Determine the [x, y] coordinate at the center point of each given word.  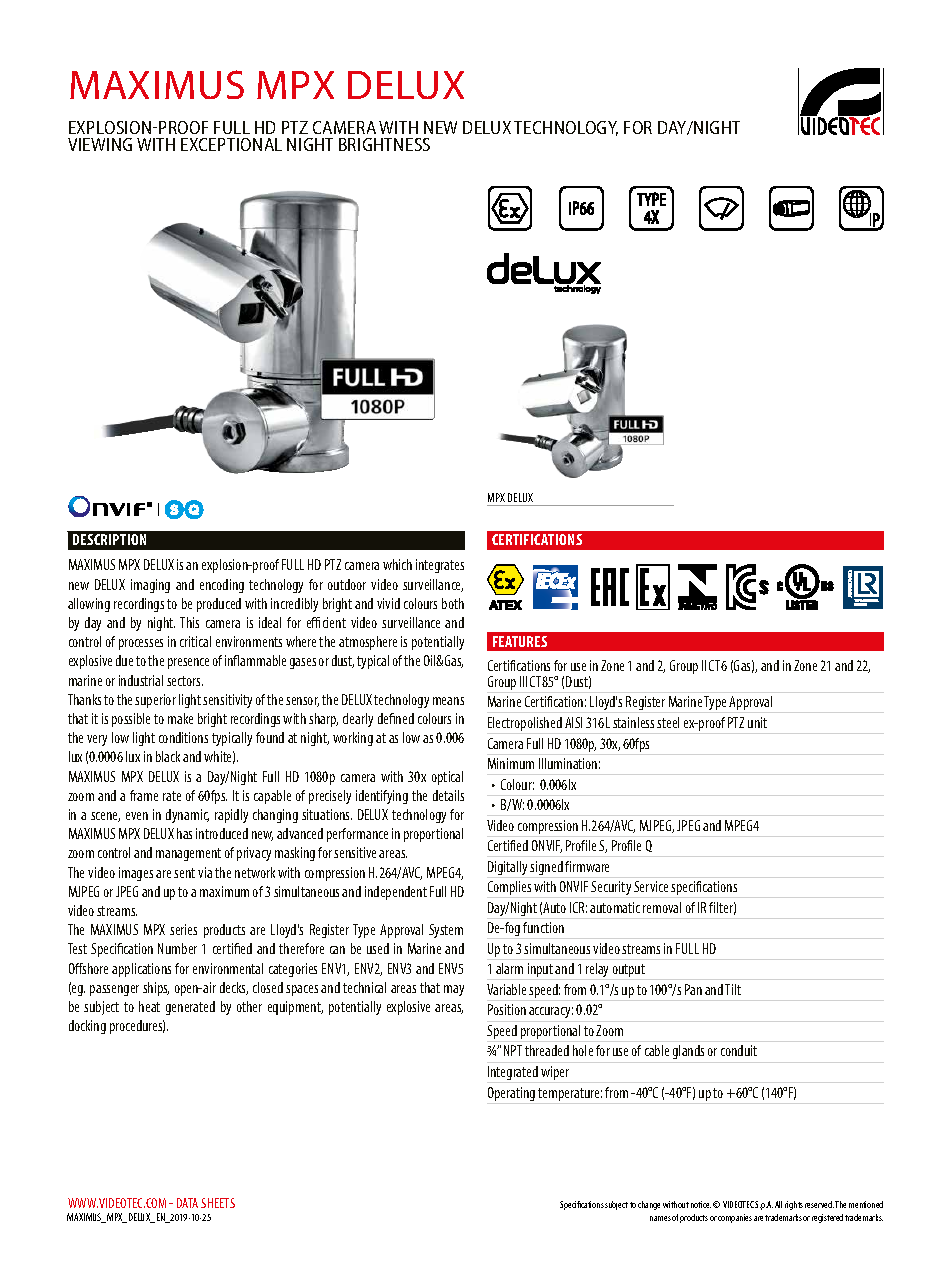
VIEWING [100, 144]
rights [794, 1205]
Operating [511, 1094]
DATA [187, 1203]
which [397, 564]
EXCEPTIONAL [231, 144]
